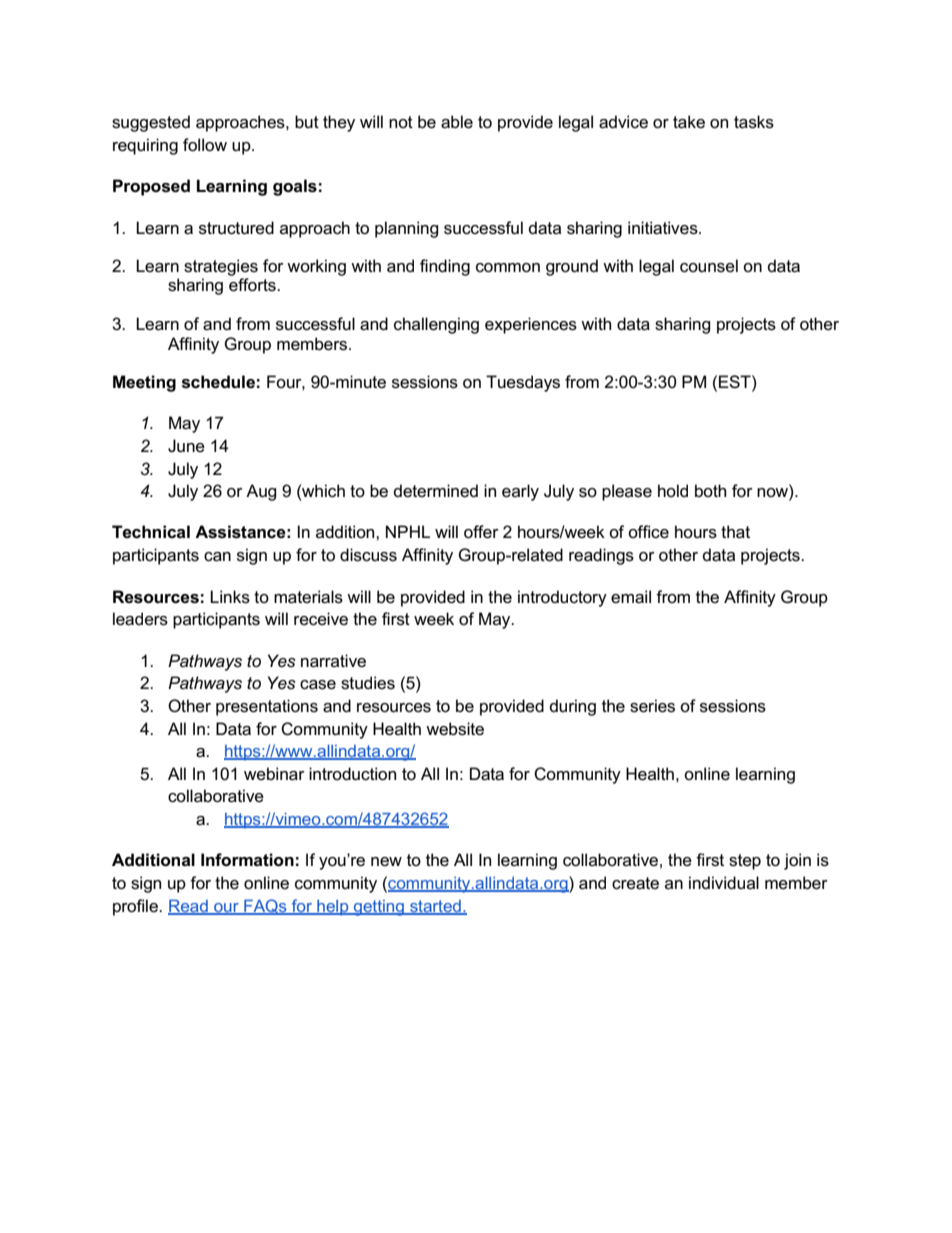 Image resolution: width=952 pixels, height=1233 pixels. What do you see at coordinates (457, 122) in the screenshot?
I see `able` at bounding box center [457, 122].
